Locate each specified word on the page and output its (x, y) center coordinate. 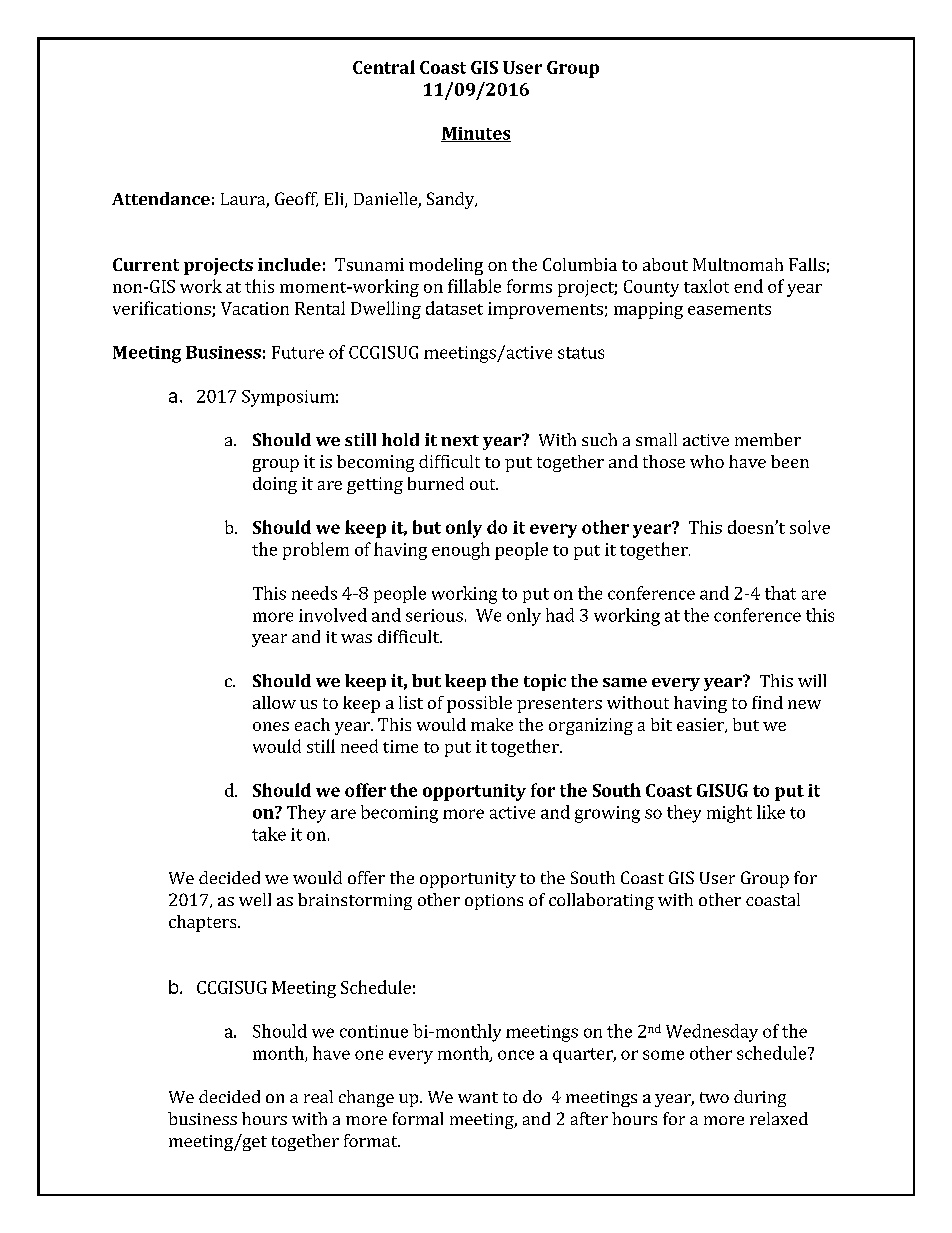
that (780, 593)
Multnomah (738, 264)
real (318, 1096)
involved (333, 615)
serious (434, 615)
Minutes (476, 134)
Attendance (161, 198)
